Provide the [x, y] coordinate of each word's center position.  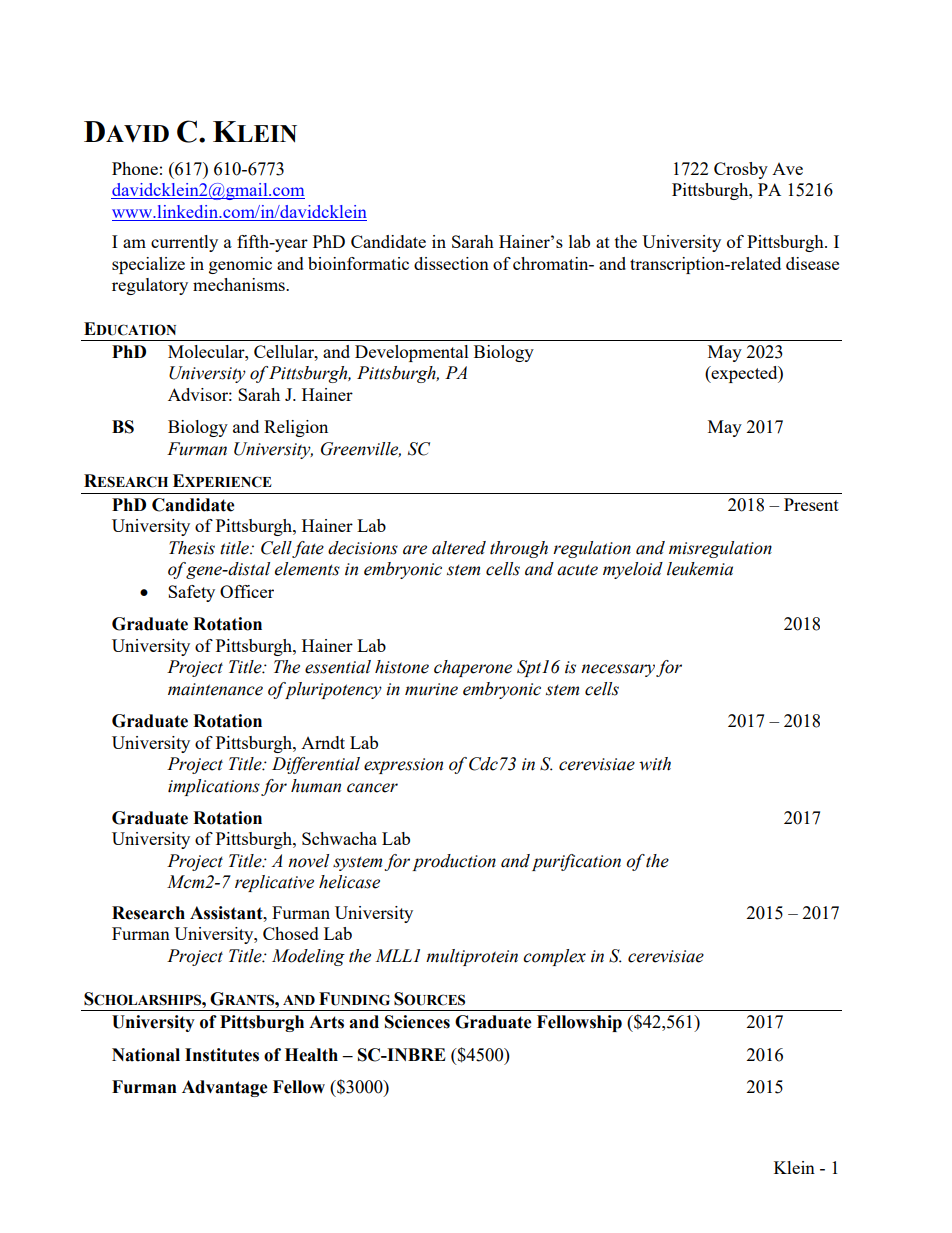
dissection [451, 263]
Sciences [417, 1022]
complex [554, 957]
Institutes [222, 1055]
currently [184, 243]
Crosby [741, 170]
